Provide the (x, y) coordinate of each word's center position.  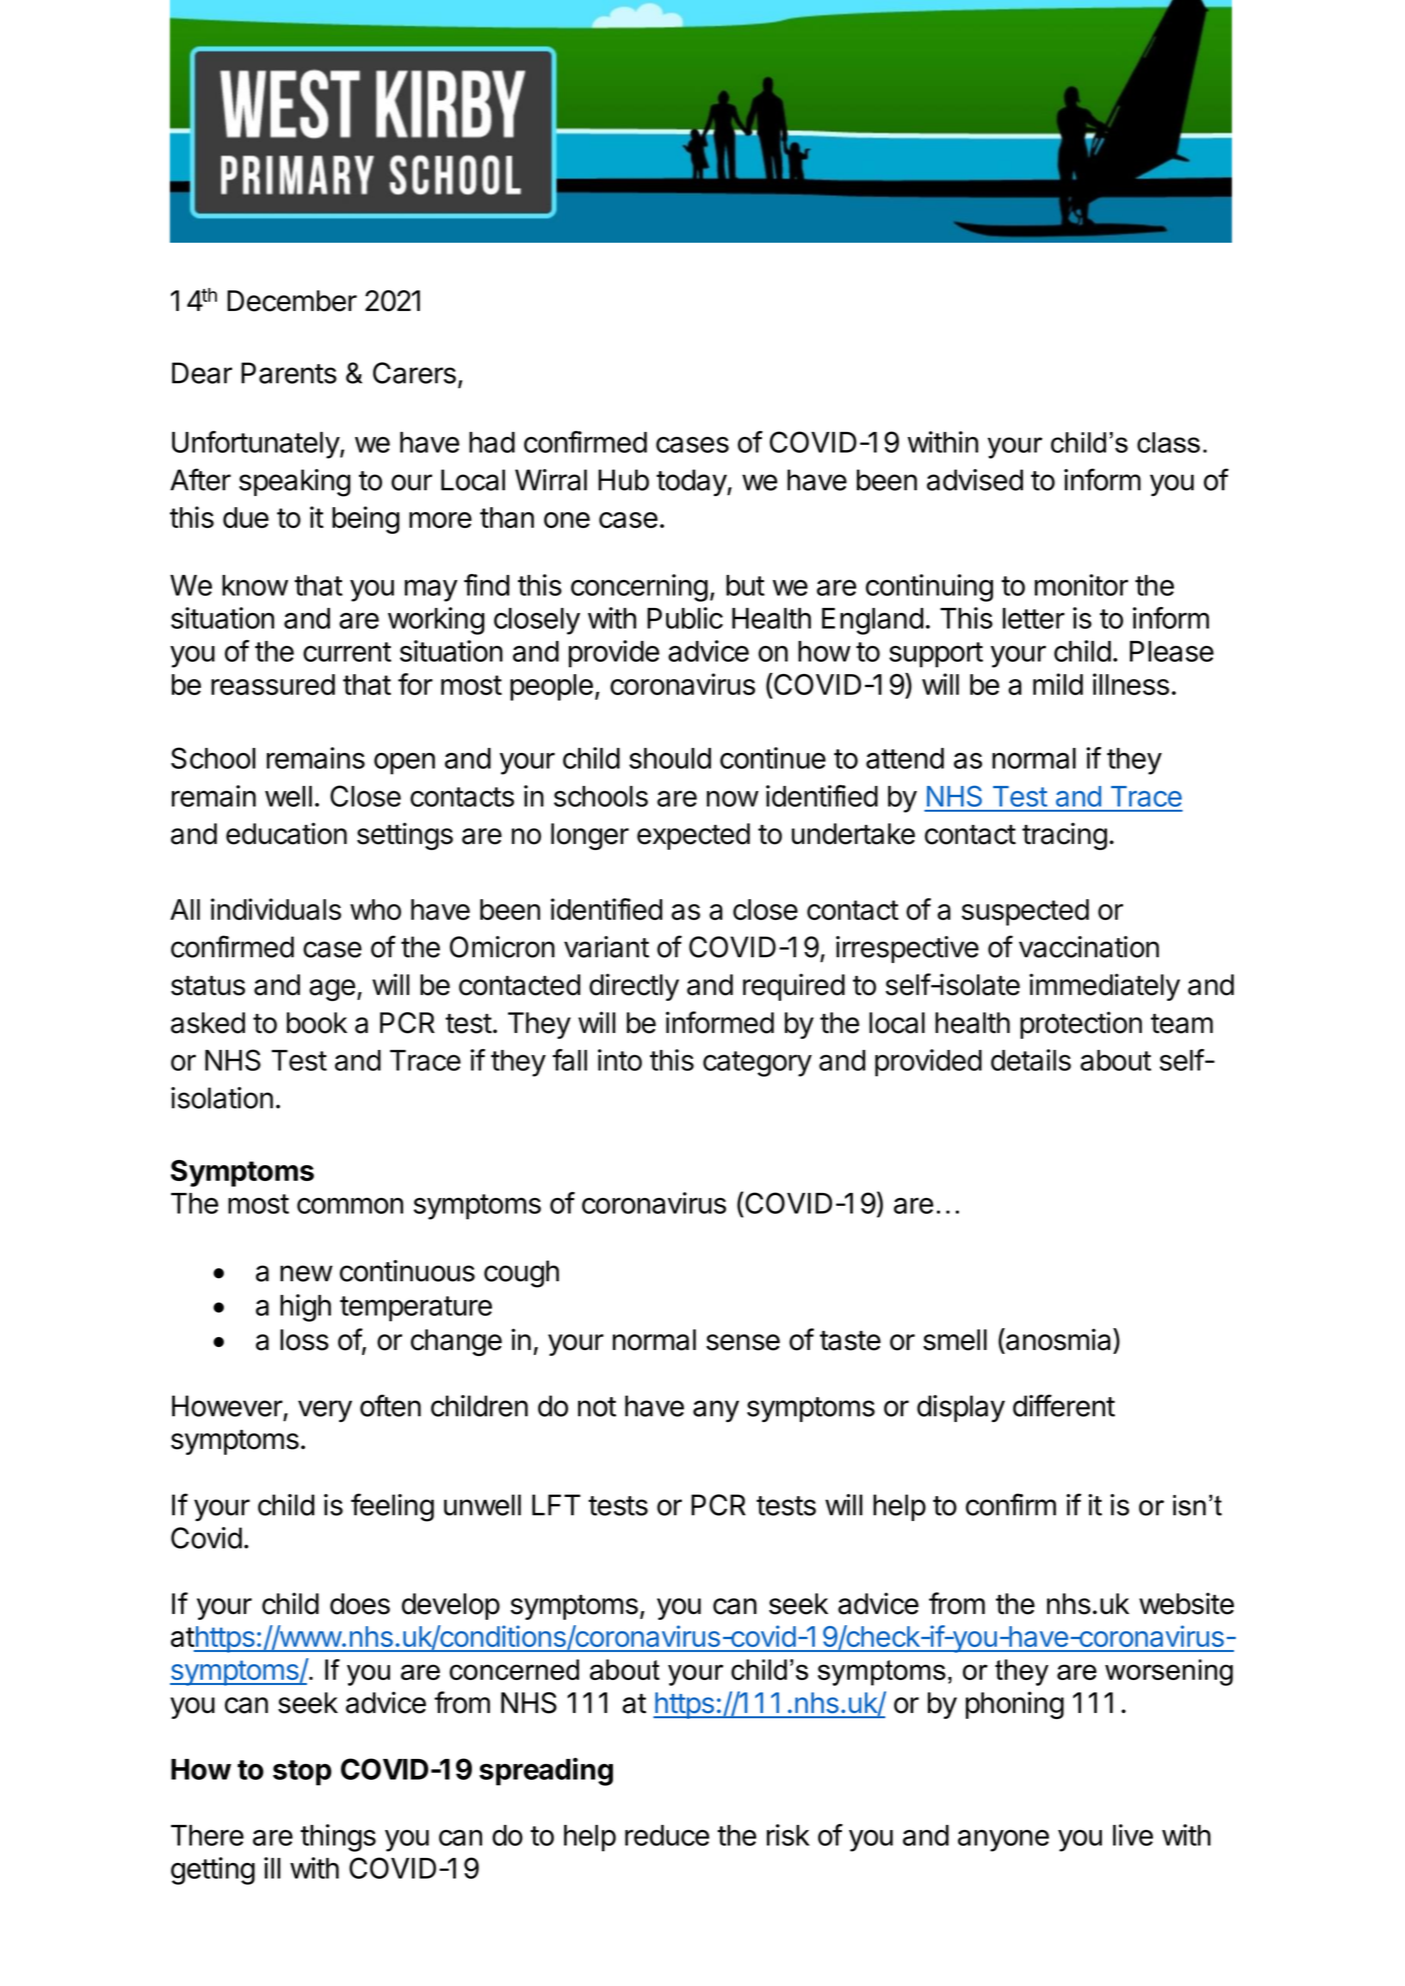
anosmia (1059, 1339)
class (1168, 442)
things (338, 1838)
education (286, 833)
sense (743, 1342)
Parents (289, 373)
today (692, 482)
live (1133, 1835)
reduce (667, 1835)
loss (304, 1340)
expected (693, 836)
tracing (1064, 836)
